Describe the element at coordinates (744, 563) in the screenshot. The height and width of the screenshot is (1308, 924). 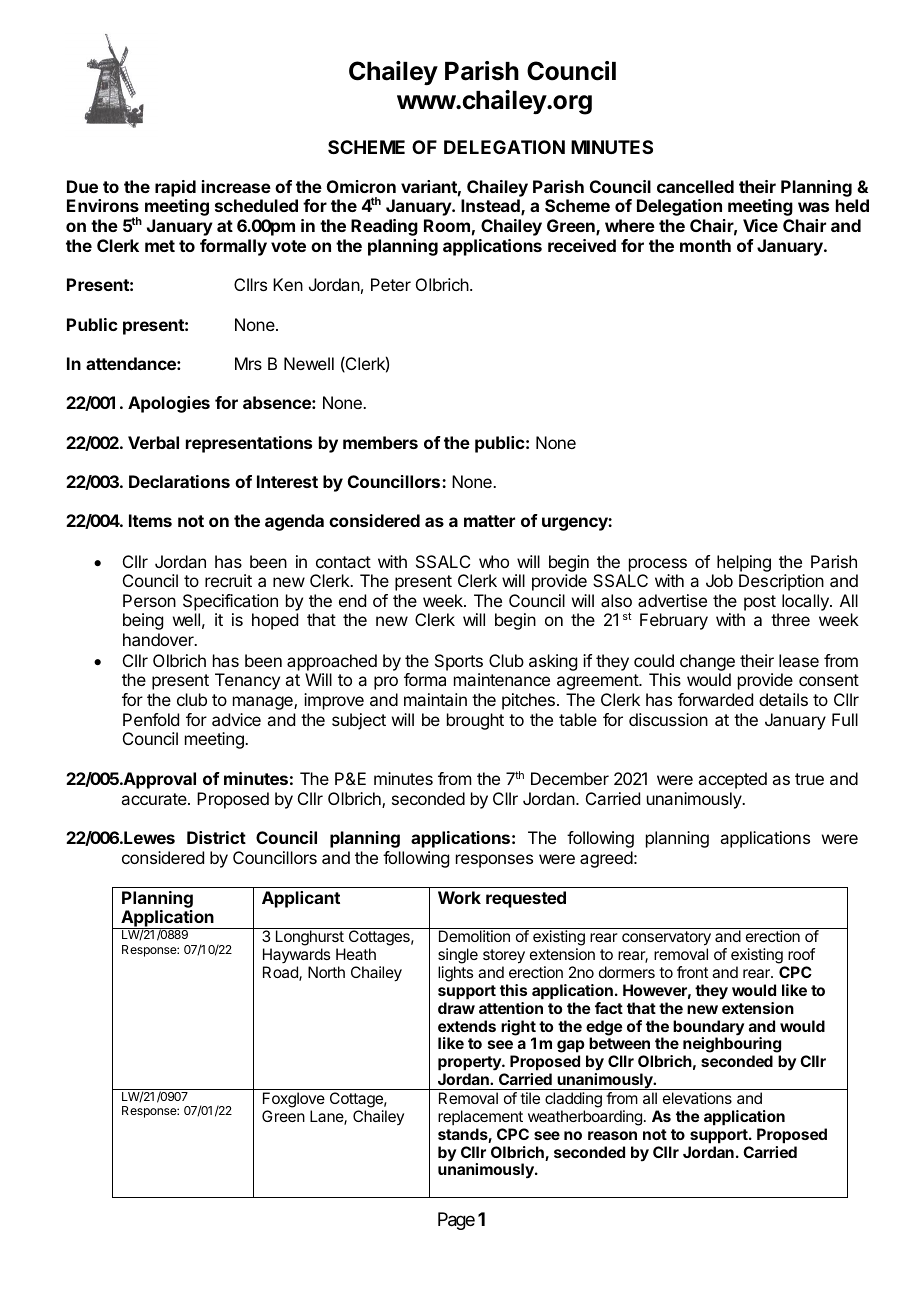
I see `helping` at that location.
